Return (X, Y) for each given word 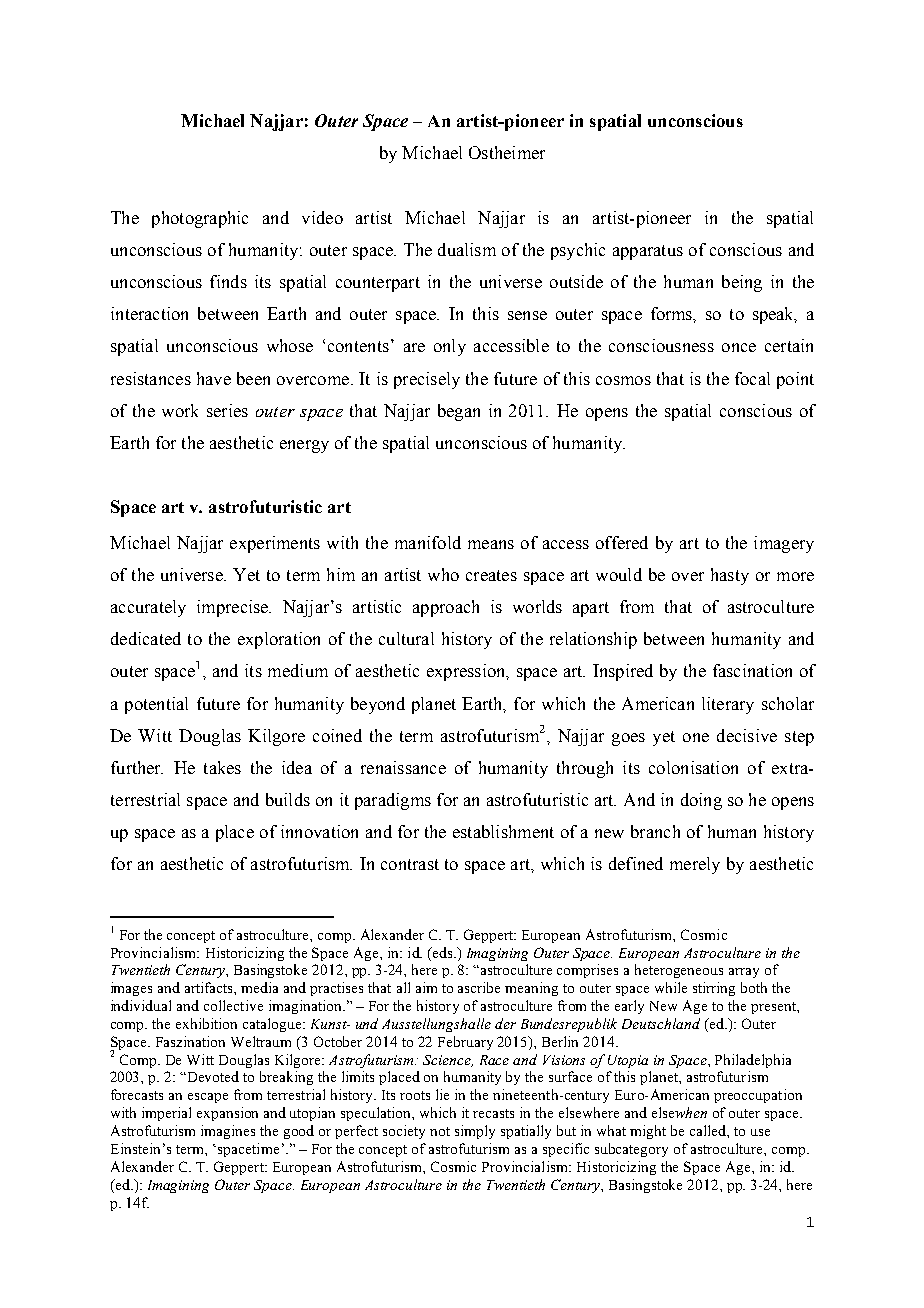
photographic (200, 219)
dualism (467, 249)
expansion (227, 1114)
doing (701, 801)
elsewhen (679, 1112)
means (491, 544)
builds (288, 799)
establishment (503, 831)
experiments (275, 544)
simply (475, 1132)
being (742, 283)
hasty (730, 576)
